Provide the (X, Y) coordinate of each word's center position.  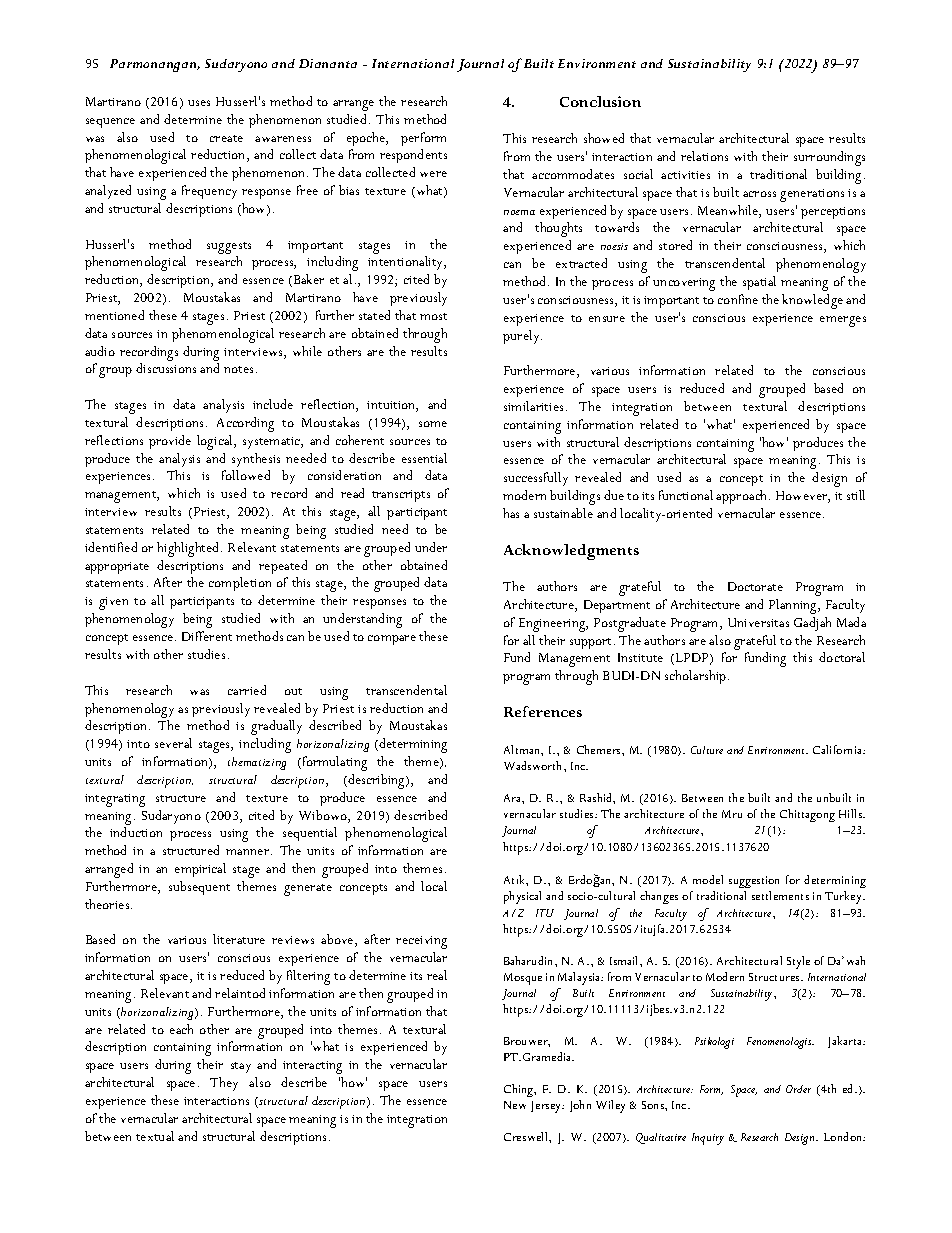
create (226, 138)
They (224, 1084)
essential (424, 458)
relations (704, 156)
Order (798, 1089)
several (173, 743)
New (515, 1105)
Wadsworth (534, 765)
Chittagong (807, 815)
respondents (413, 156)
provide (170, 442)
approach (743, 497)
